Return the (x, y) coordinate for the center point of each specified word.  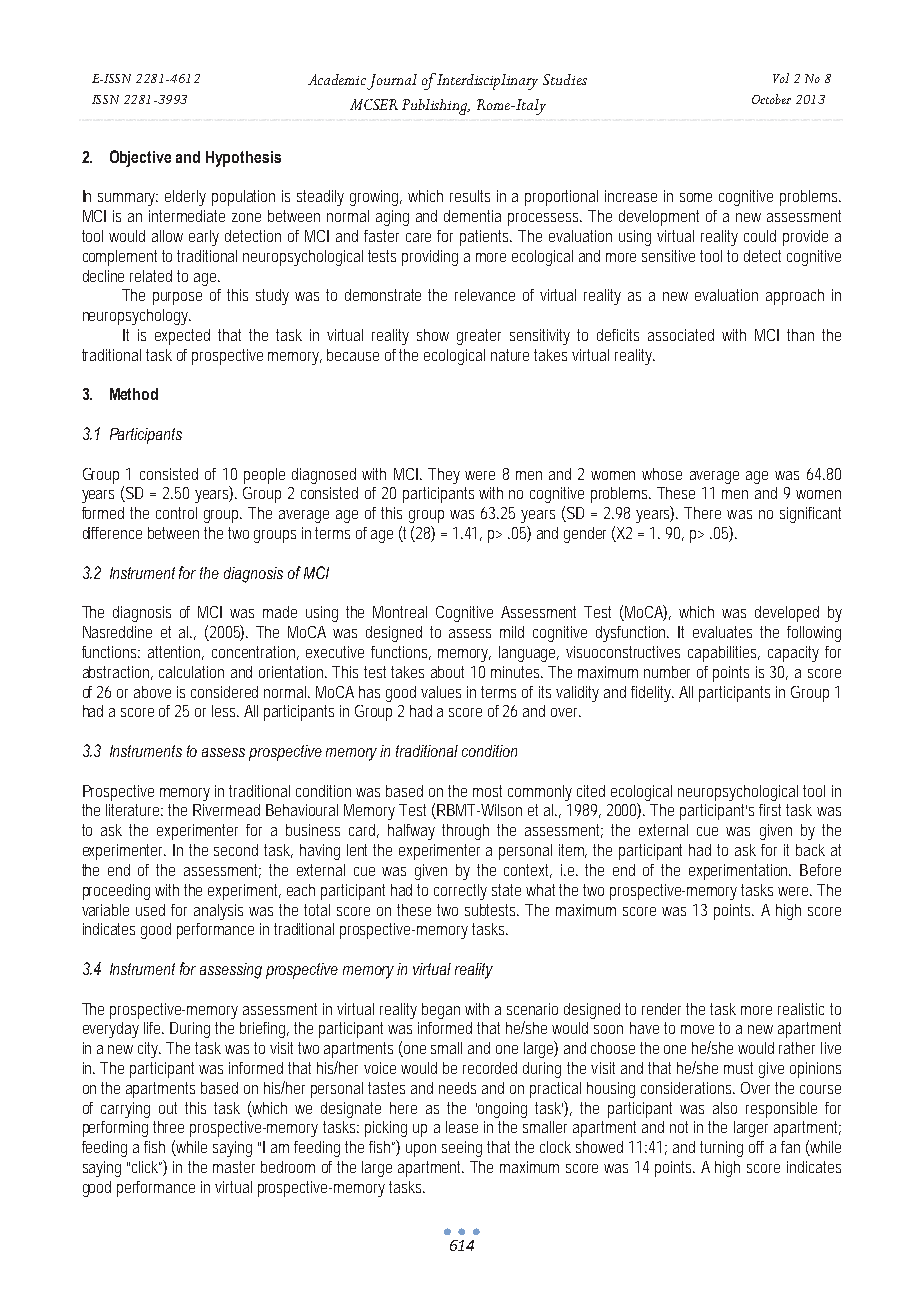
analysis (218, 912)
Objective (140, 158)
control (176, 513)
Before (820, 870)
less (225, 711)
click (148, 1168)
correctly (460, 892)
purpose (177, 298)
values (441, 692)
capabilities (724, 654)
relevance (485, 295)
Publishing (436, 107)
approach (795, 297)
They (444, 476)
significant (810, 515)
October (771, 99)
